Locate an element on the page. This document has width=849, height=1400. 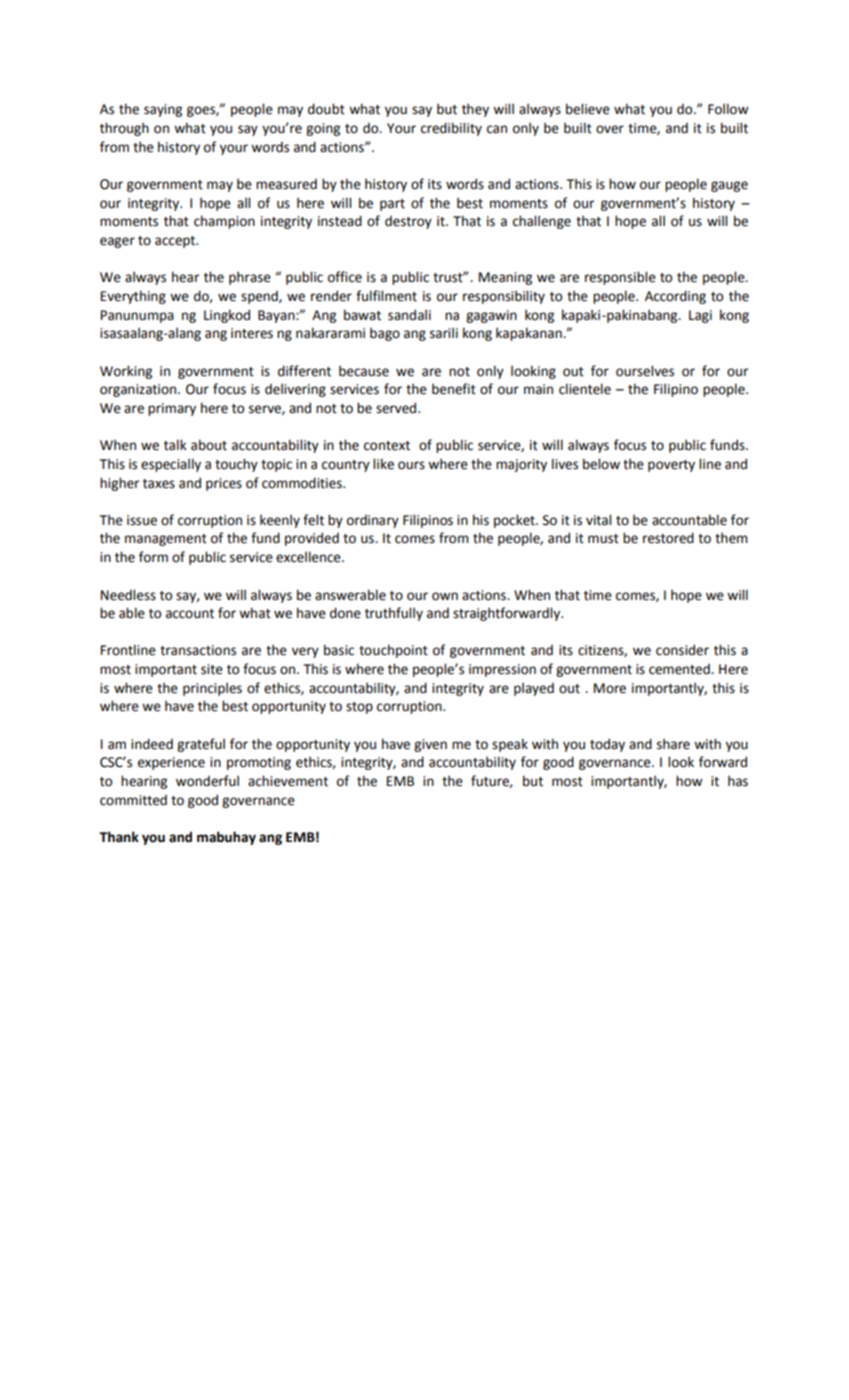
saying is located at coordinates (163, 110).
